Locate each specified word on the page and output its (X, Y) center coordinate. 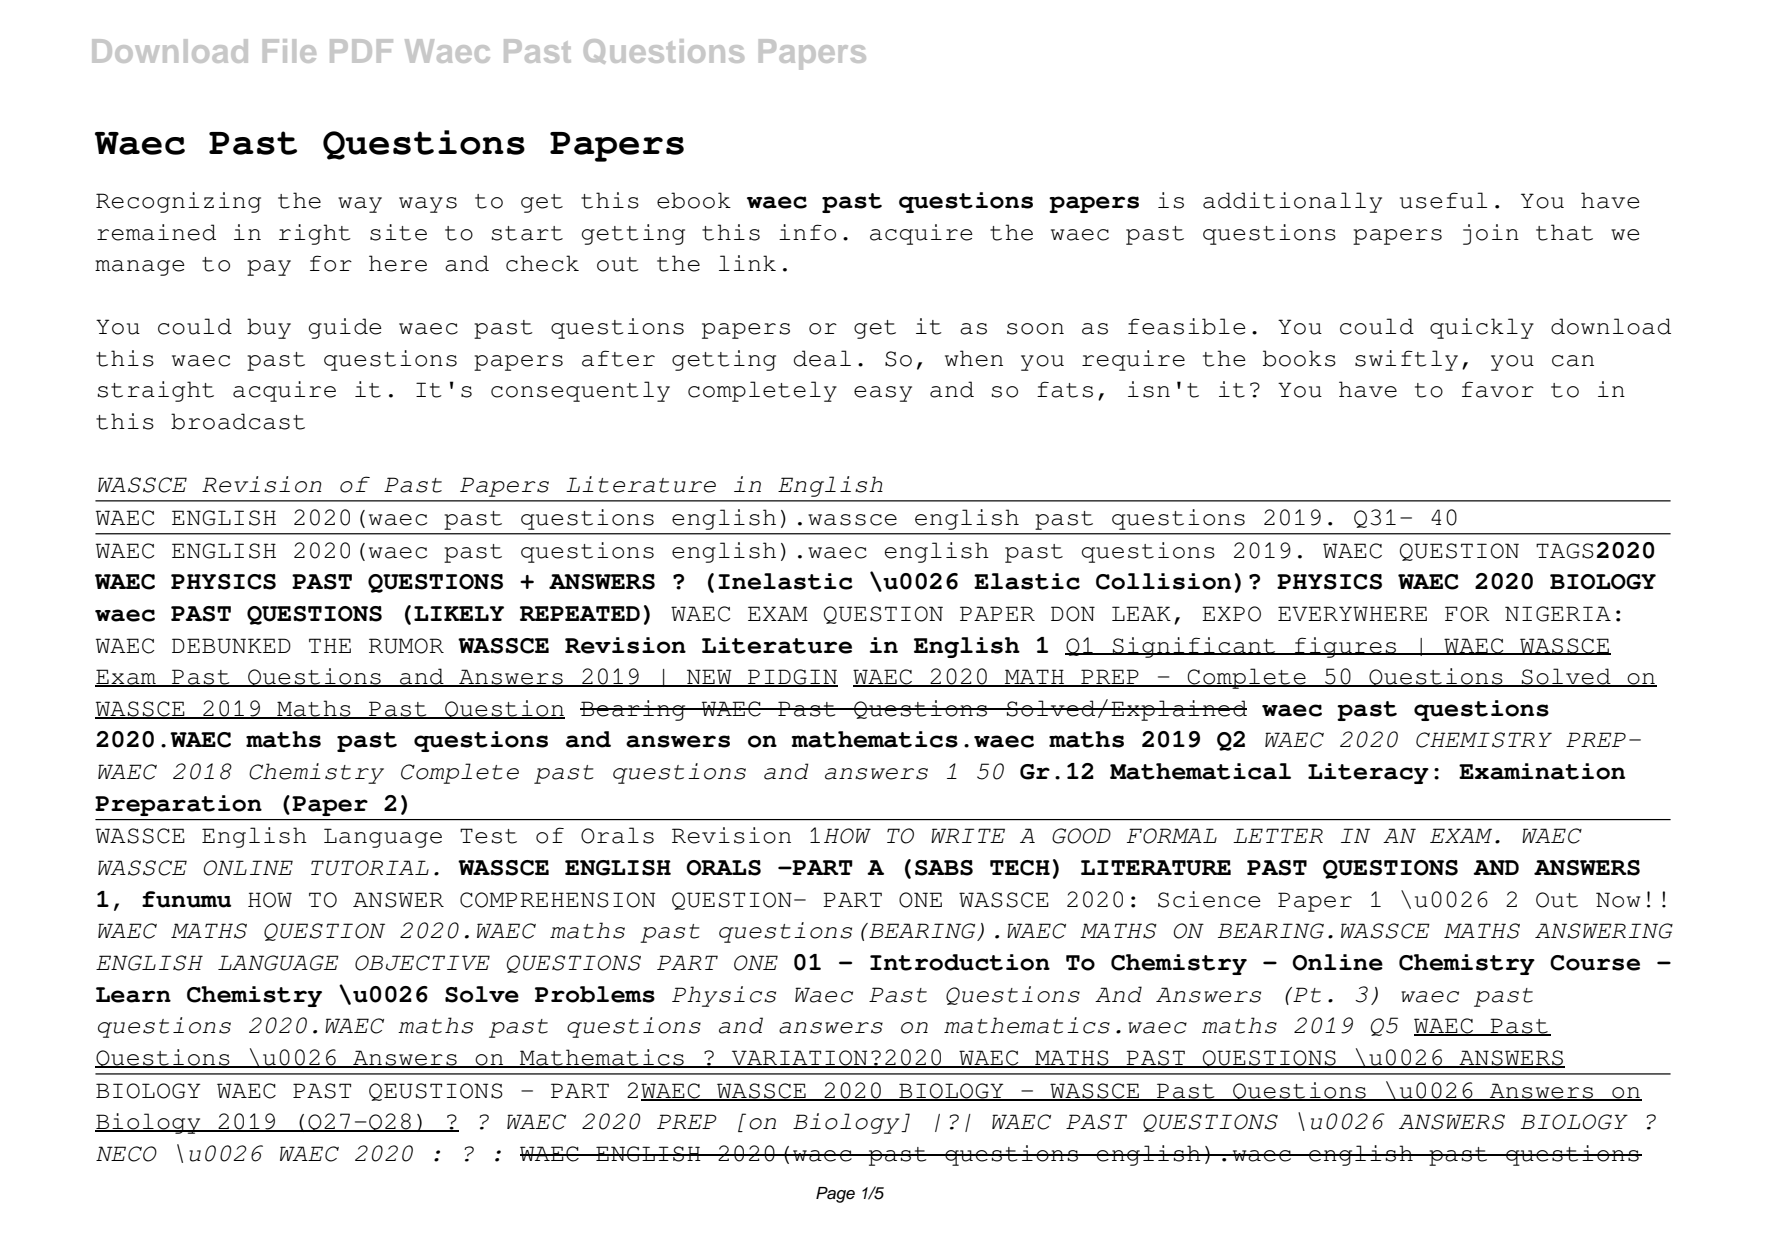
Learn (133, 995)
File (289, 51)
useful (1443, 200)
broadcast (238, 421)
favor (1498, 389)
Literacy (1368, 773)
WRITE (968, 835)
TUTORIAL (370, 868)
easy (883, 394)
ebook (694, 200)
